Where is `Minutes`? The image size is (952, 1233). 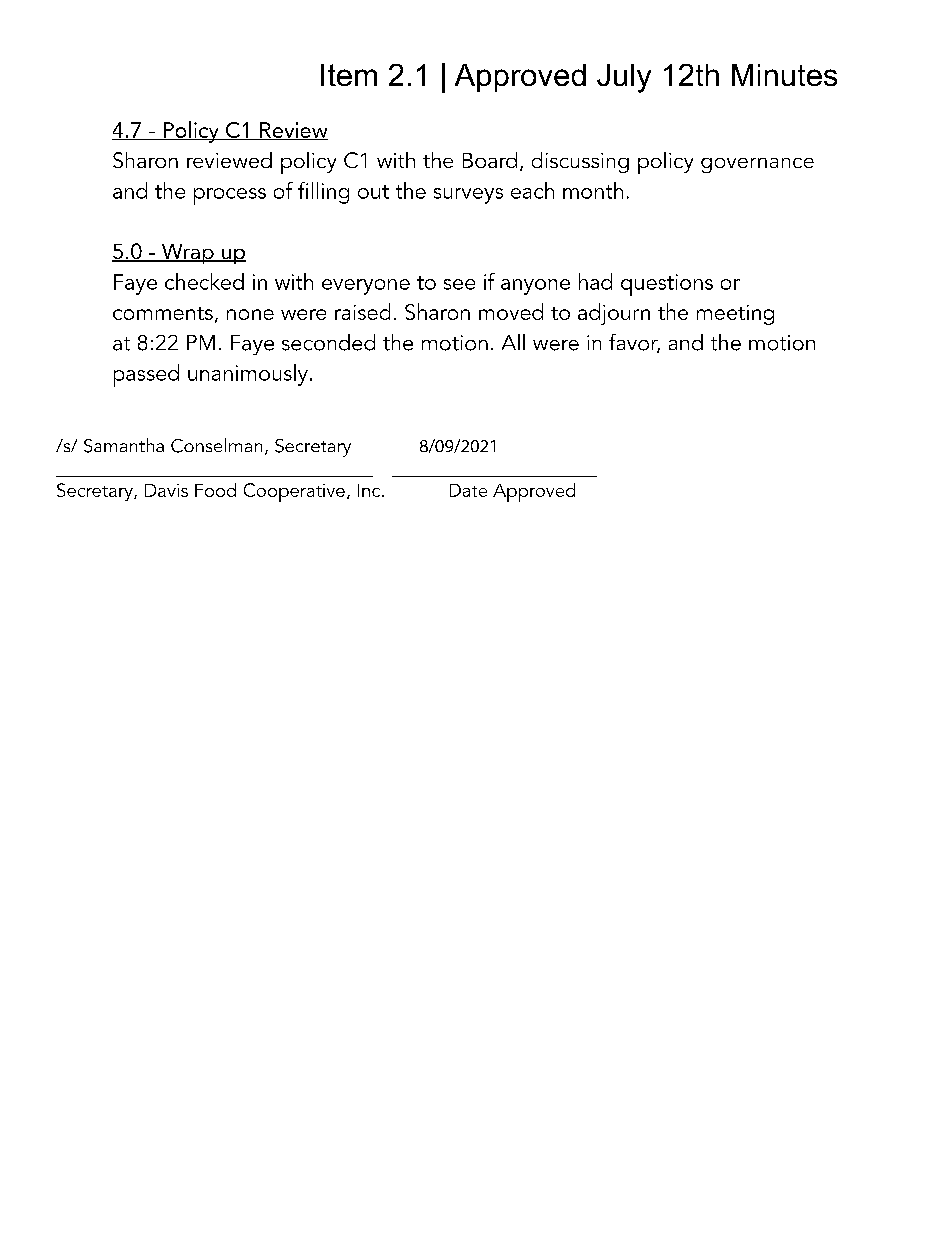
Minutes is located at coordinates (784, 75).
